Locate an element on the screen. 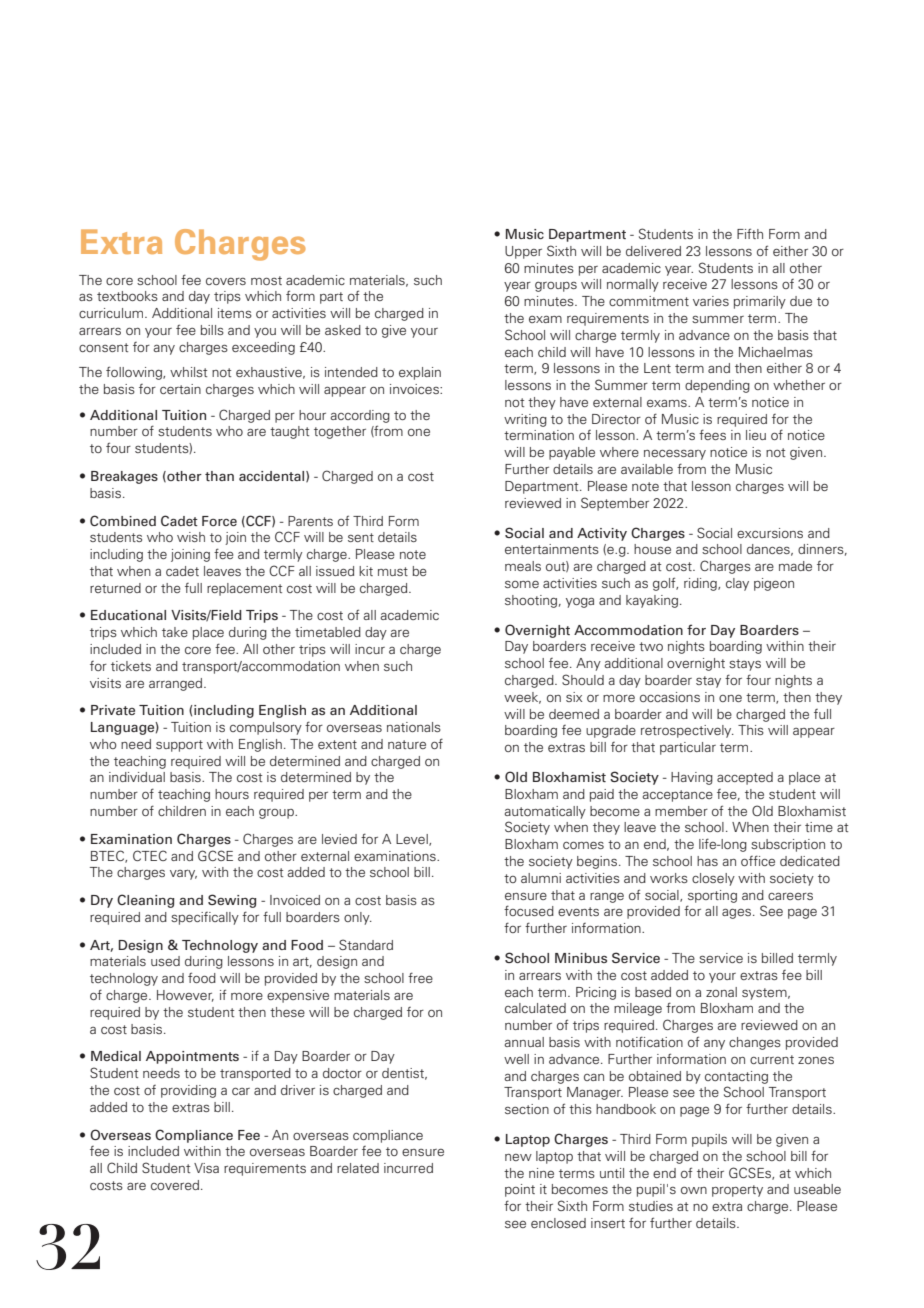  Upper is located at coordinates (523, 252).
